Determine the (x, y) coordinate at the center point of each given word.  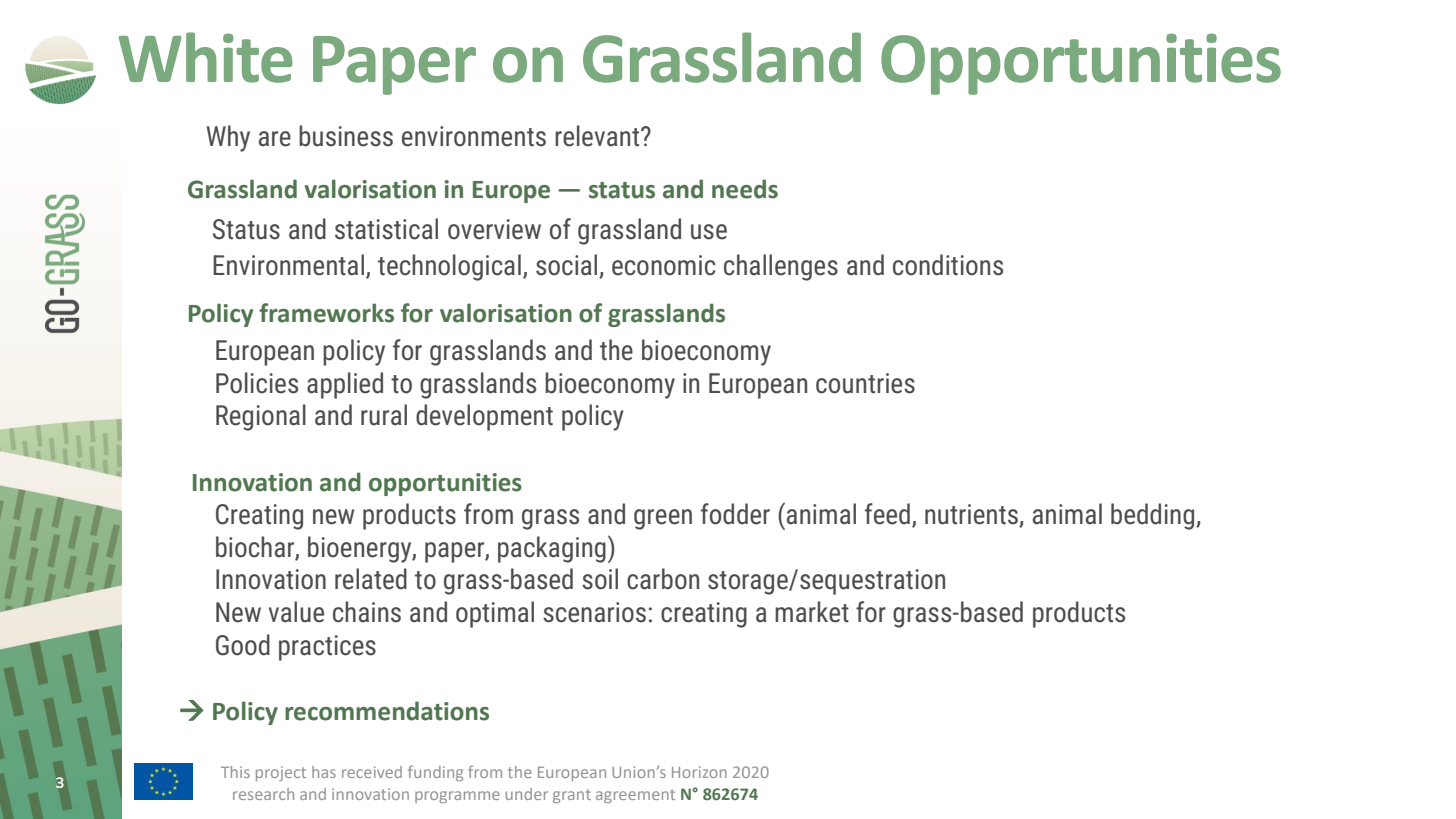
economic (664, 265)
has (324, 772)
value (296, 612)
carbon (663, 579)
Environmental (290, 266)
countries (865, 383)
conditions (948, 265)
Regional (261, 417)
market (812, 612)
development (484, 417)
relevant (598, 136)
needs (745, 189)
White (206, 57)
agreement (635, 796)
